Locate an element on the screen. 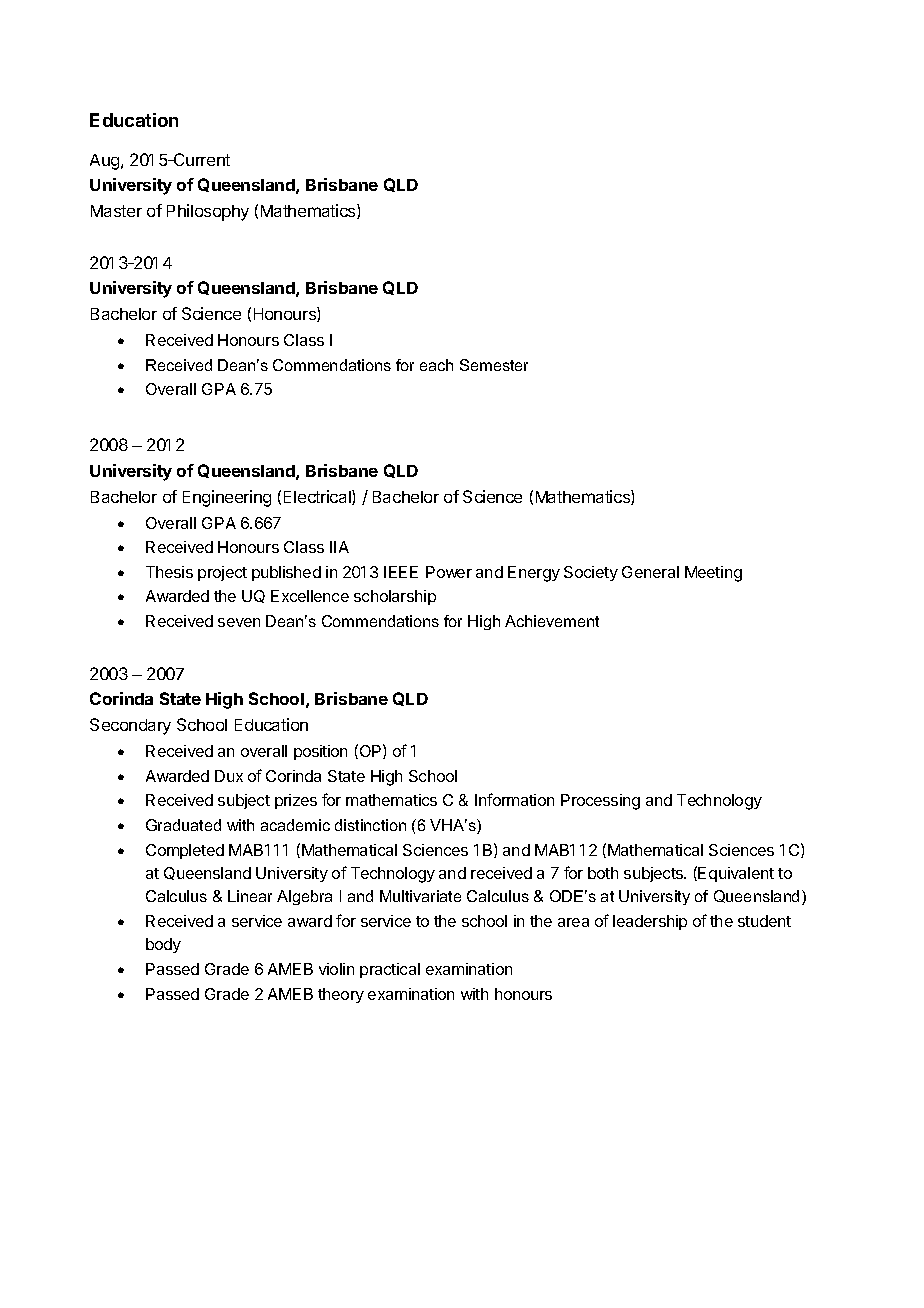  Power is located at coordinates (449, 572).
